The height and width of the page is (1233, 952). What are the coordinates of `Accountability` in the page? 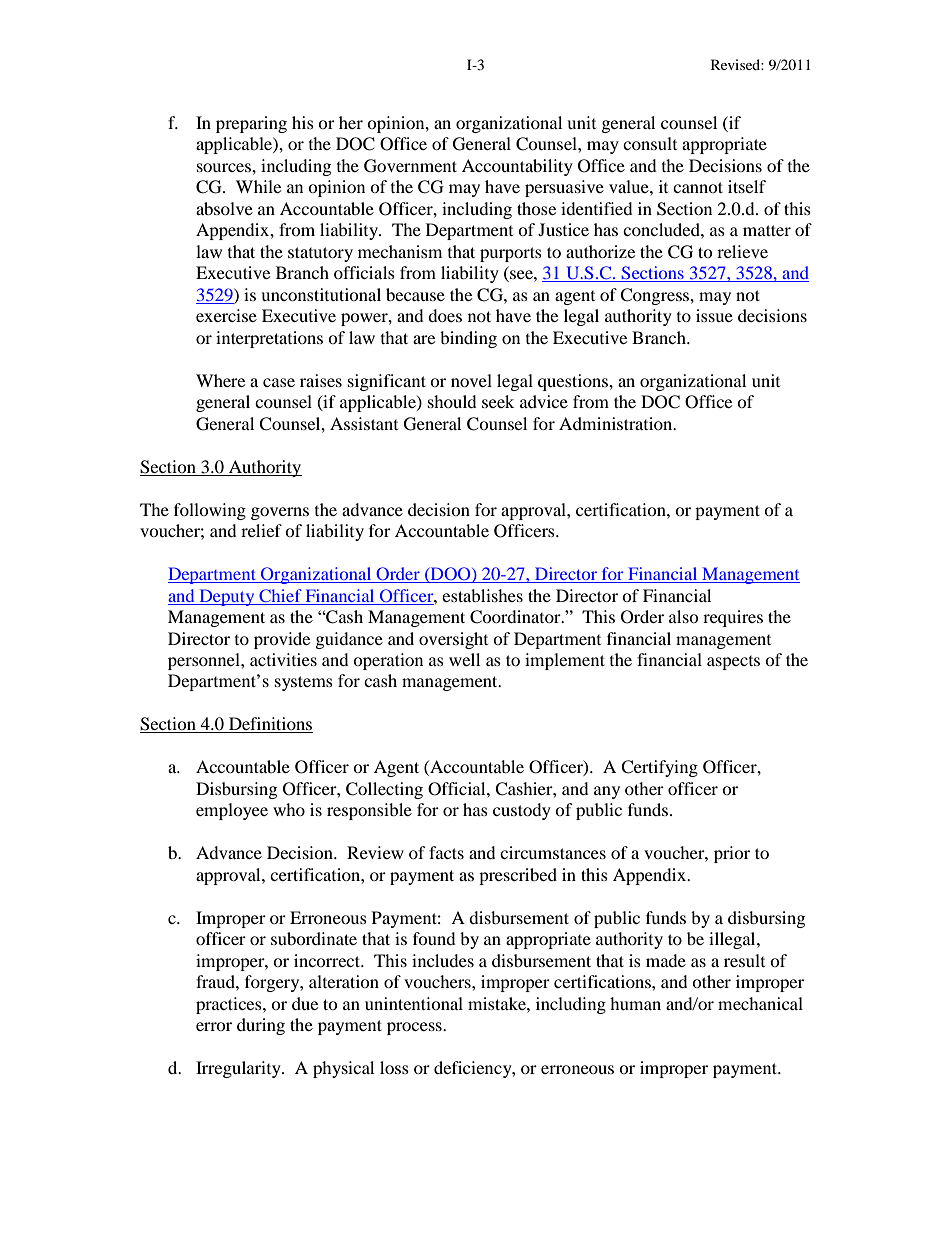 It's located at (517, 167).
